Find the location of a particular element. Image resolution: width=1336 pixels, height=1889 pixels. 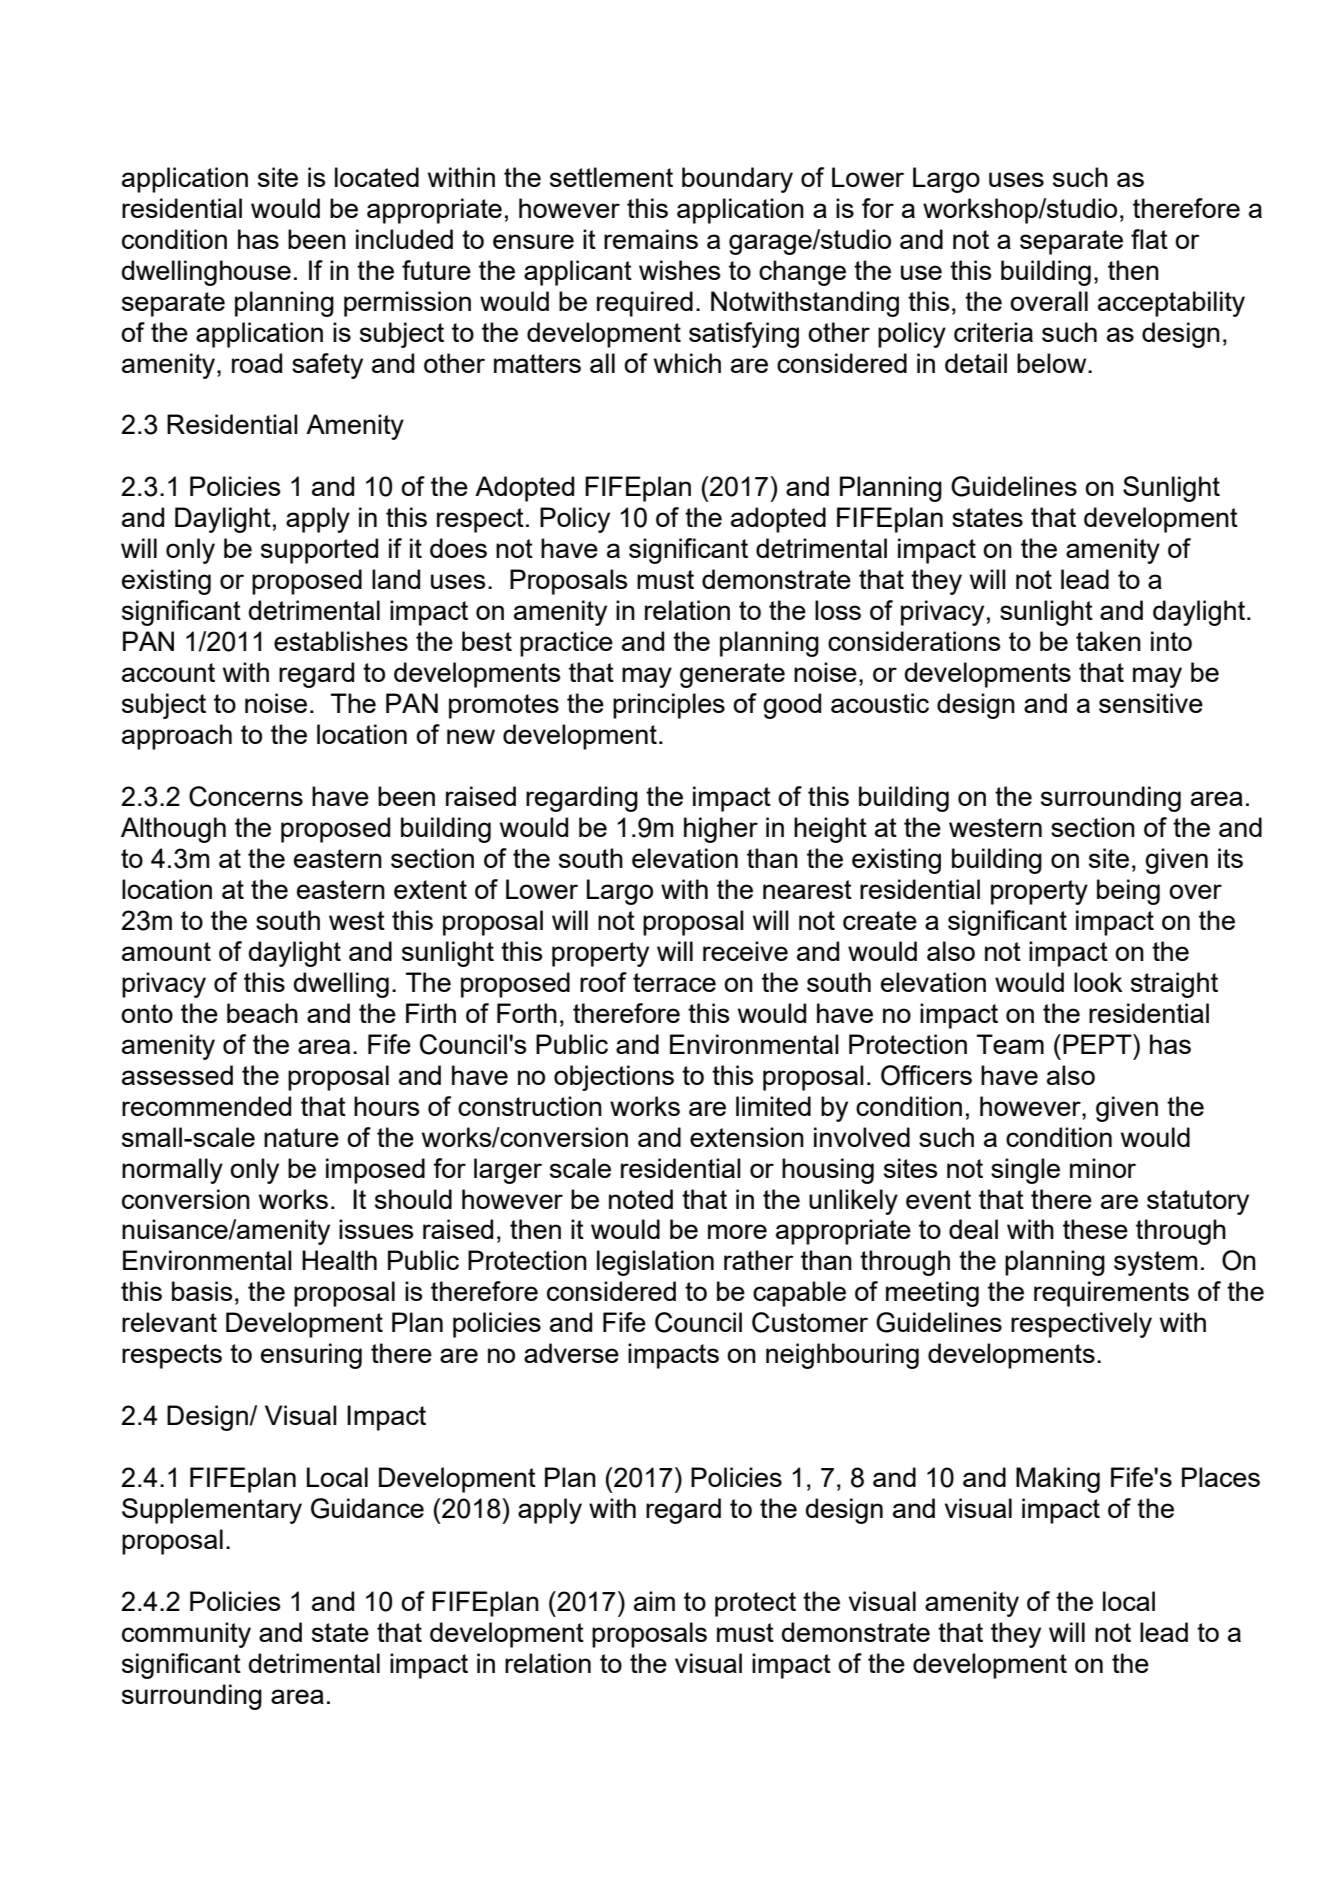

taken is located at coordinates (1108, 641).
